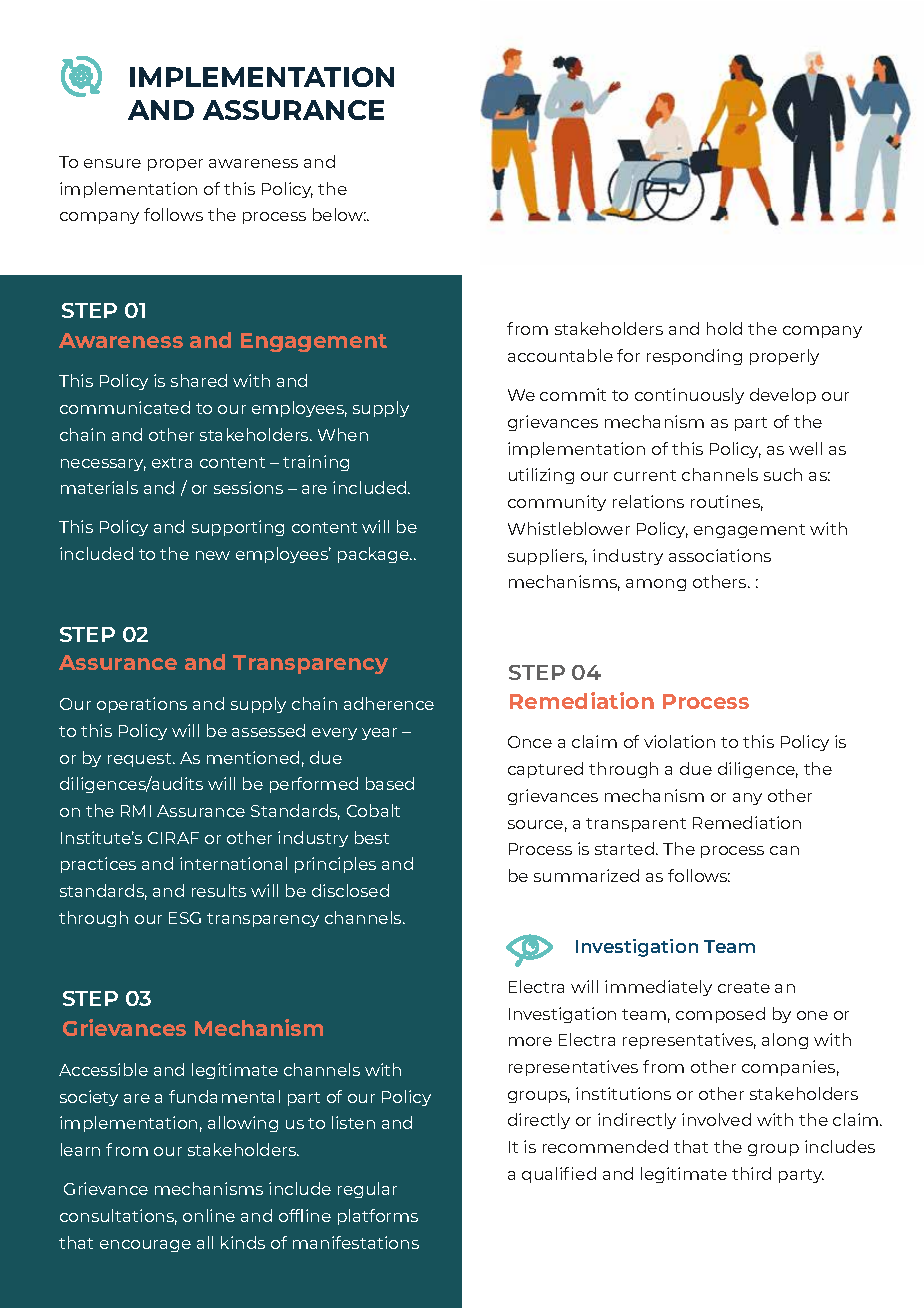 The height and width of the screenshot is (1308, 924). Describe the element at coordinates (720, 1015) in the screenshot. I see `composed` at that location.
